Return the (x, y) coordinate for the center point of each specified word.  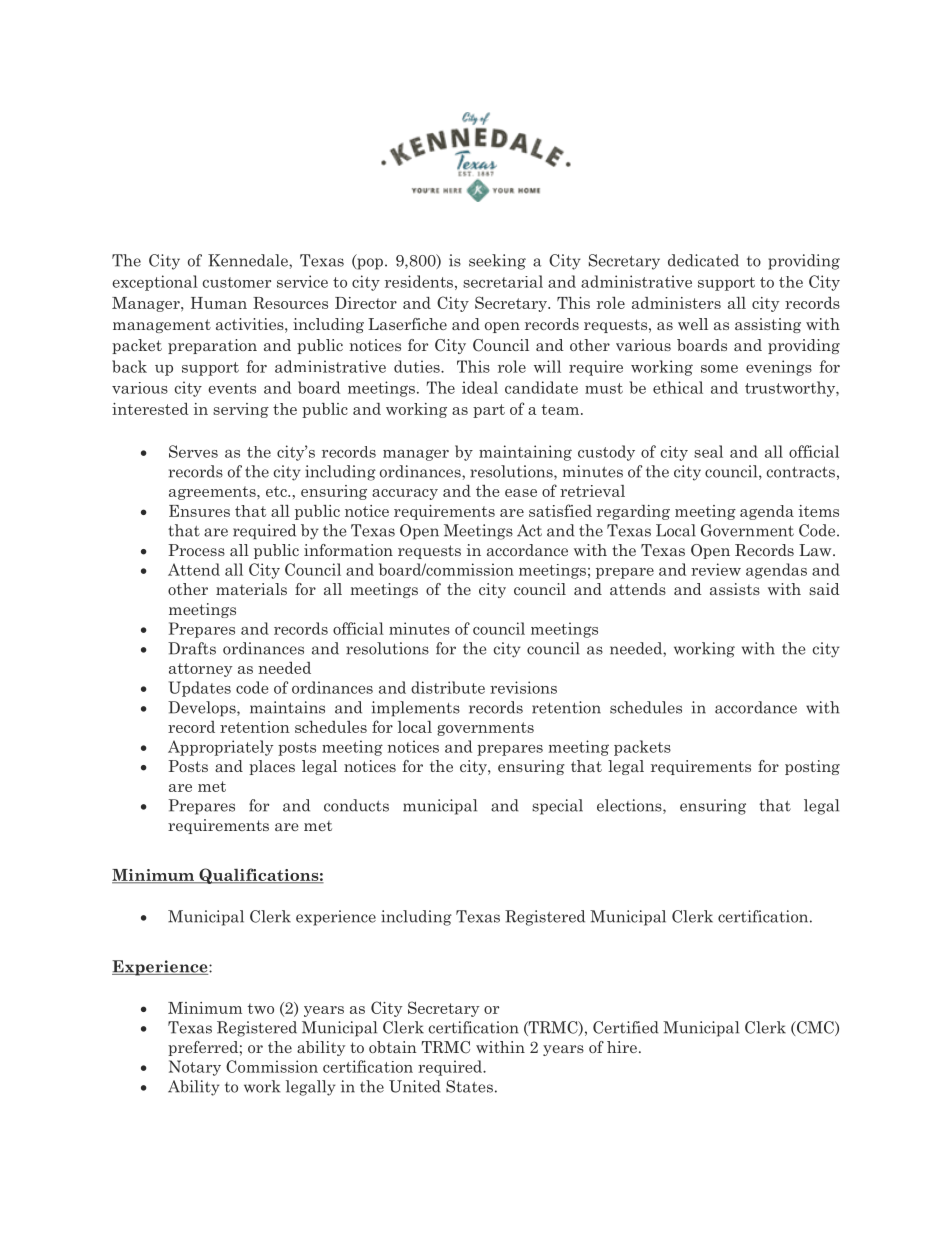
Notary (195, 1068)
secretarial (503, 281)
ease (521, 493)
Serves (193, 451)
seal (708, 451)
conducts (356, 805)
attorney (201, 670)
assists (735, 589)
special (557, 807)
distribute (448, 687)
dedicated (703, 260)
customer (236, 282)
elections (630, 806)
